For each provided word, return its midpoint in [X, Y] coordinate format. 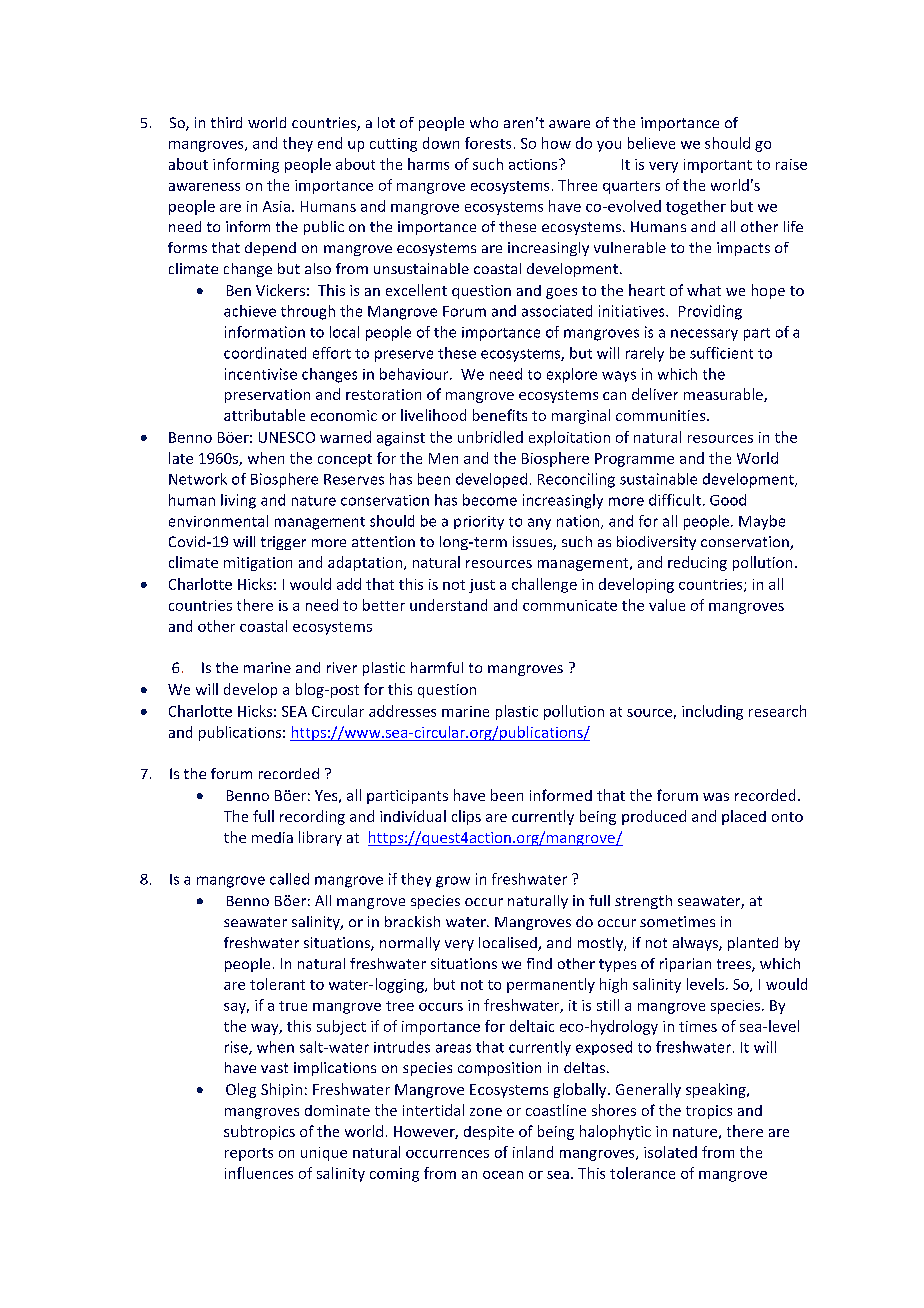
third [226, 122]
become [490, 500]
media [272, 837]
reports [249, 1154]
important [718, 166]
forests [488, 143]
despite [489, 1133]
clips [466, 817]
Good [728, 500]
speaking [717, 1090]
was [716, 797]
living [238, 501]
